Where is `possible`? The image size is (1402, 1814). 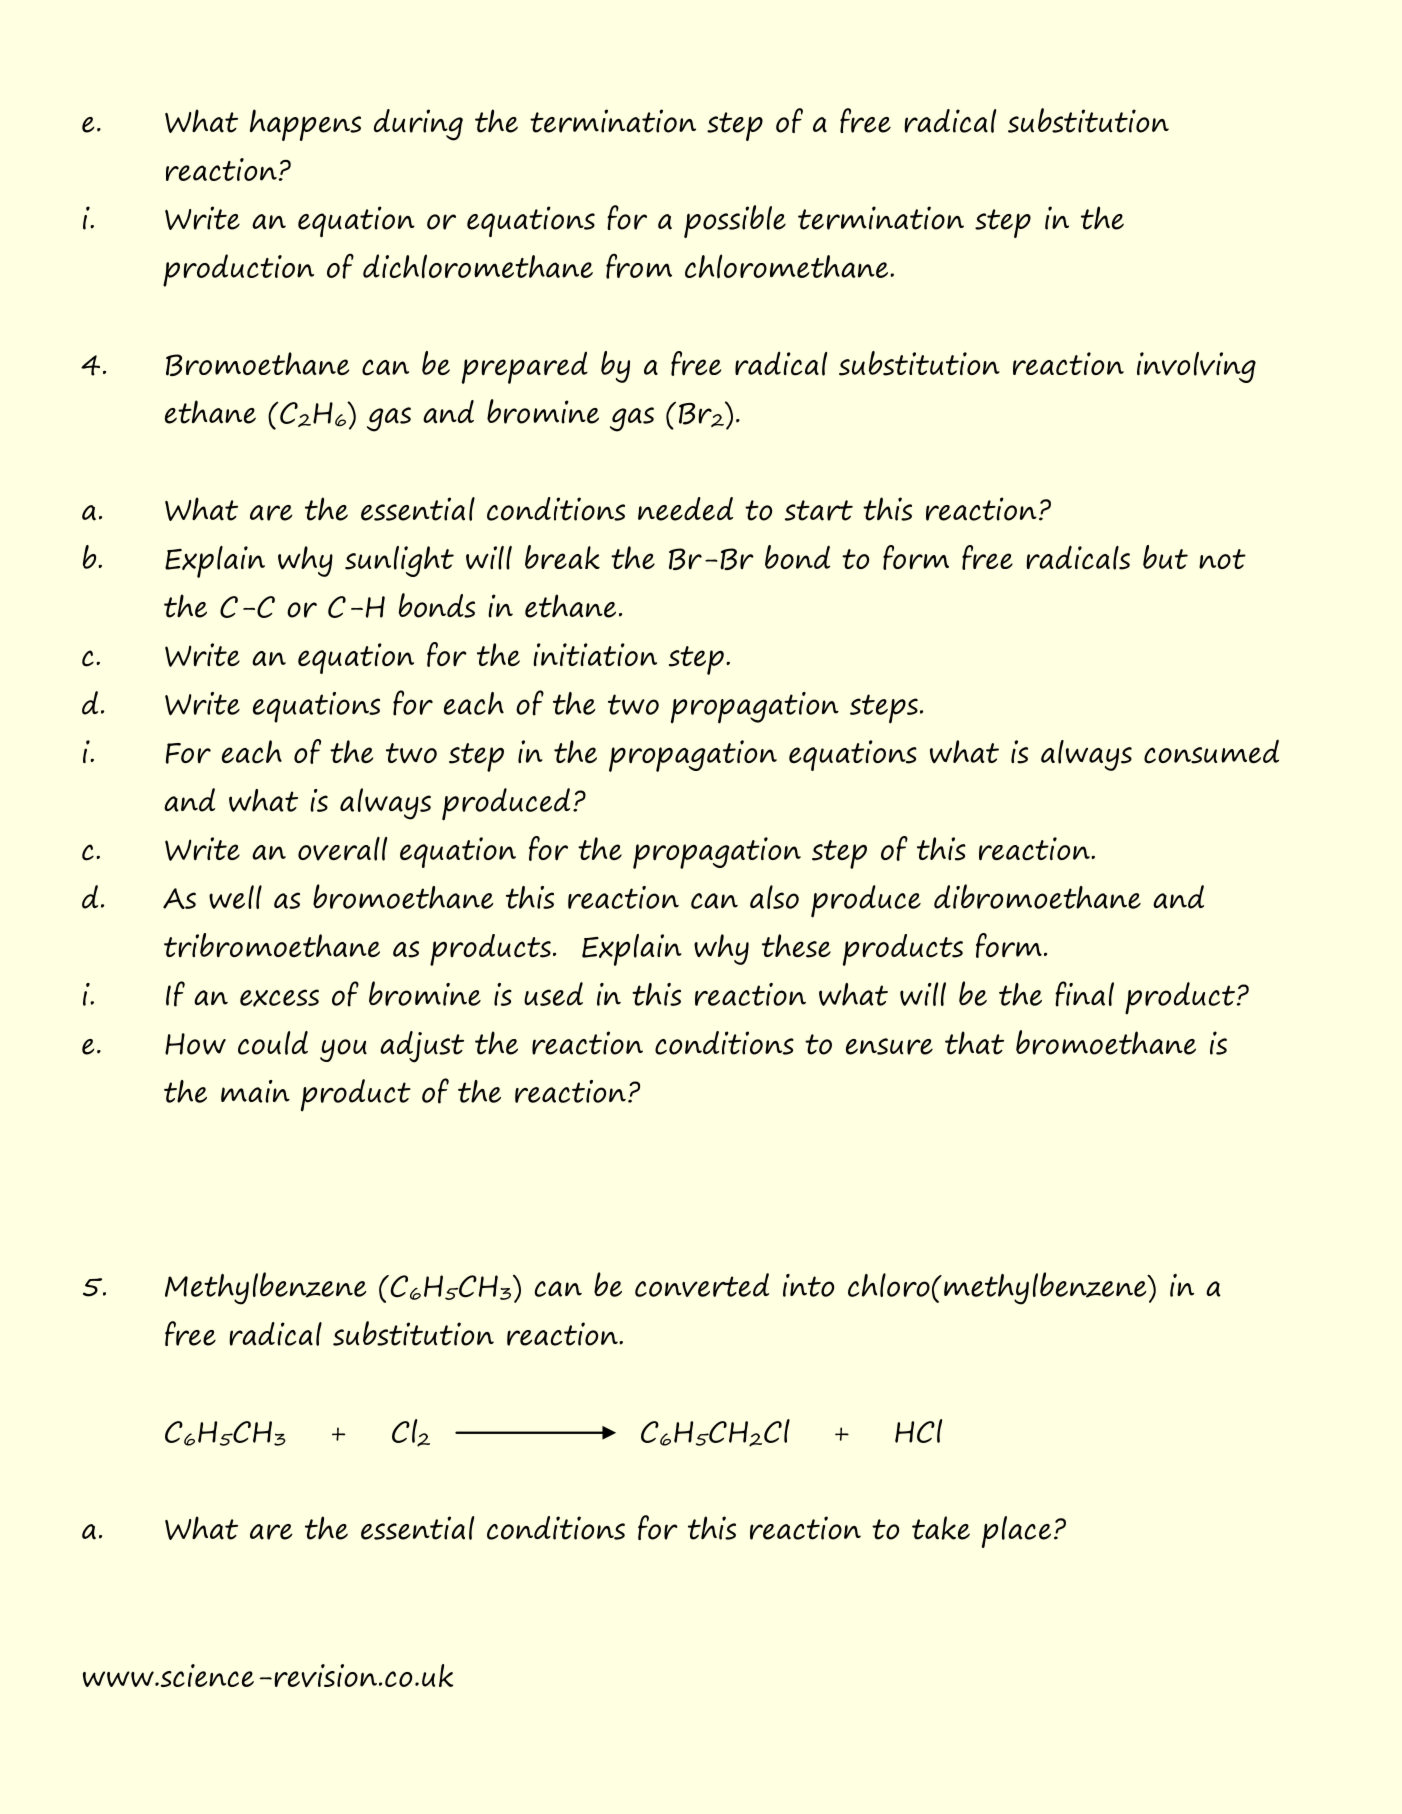
possible is located at coordinates (735, 221).
